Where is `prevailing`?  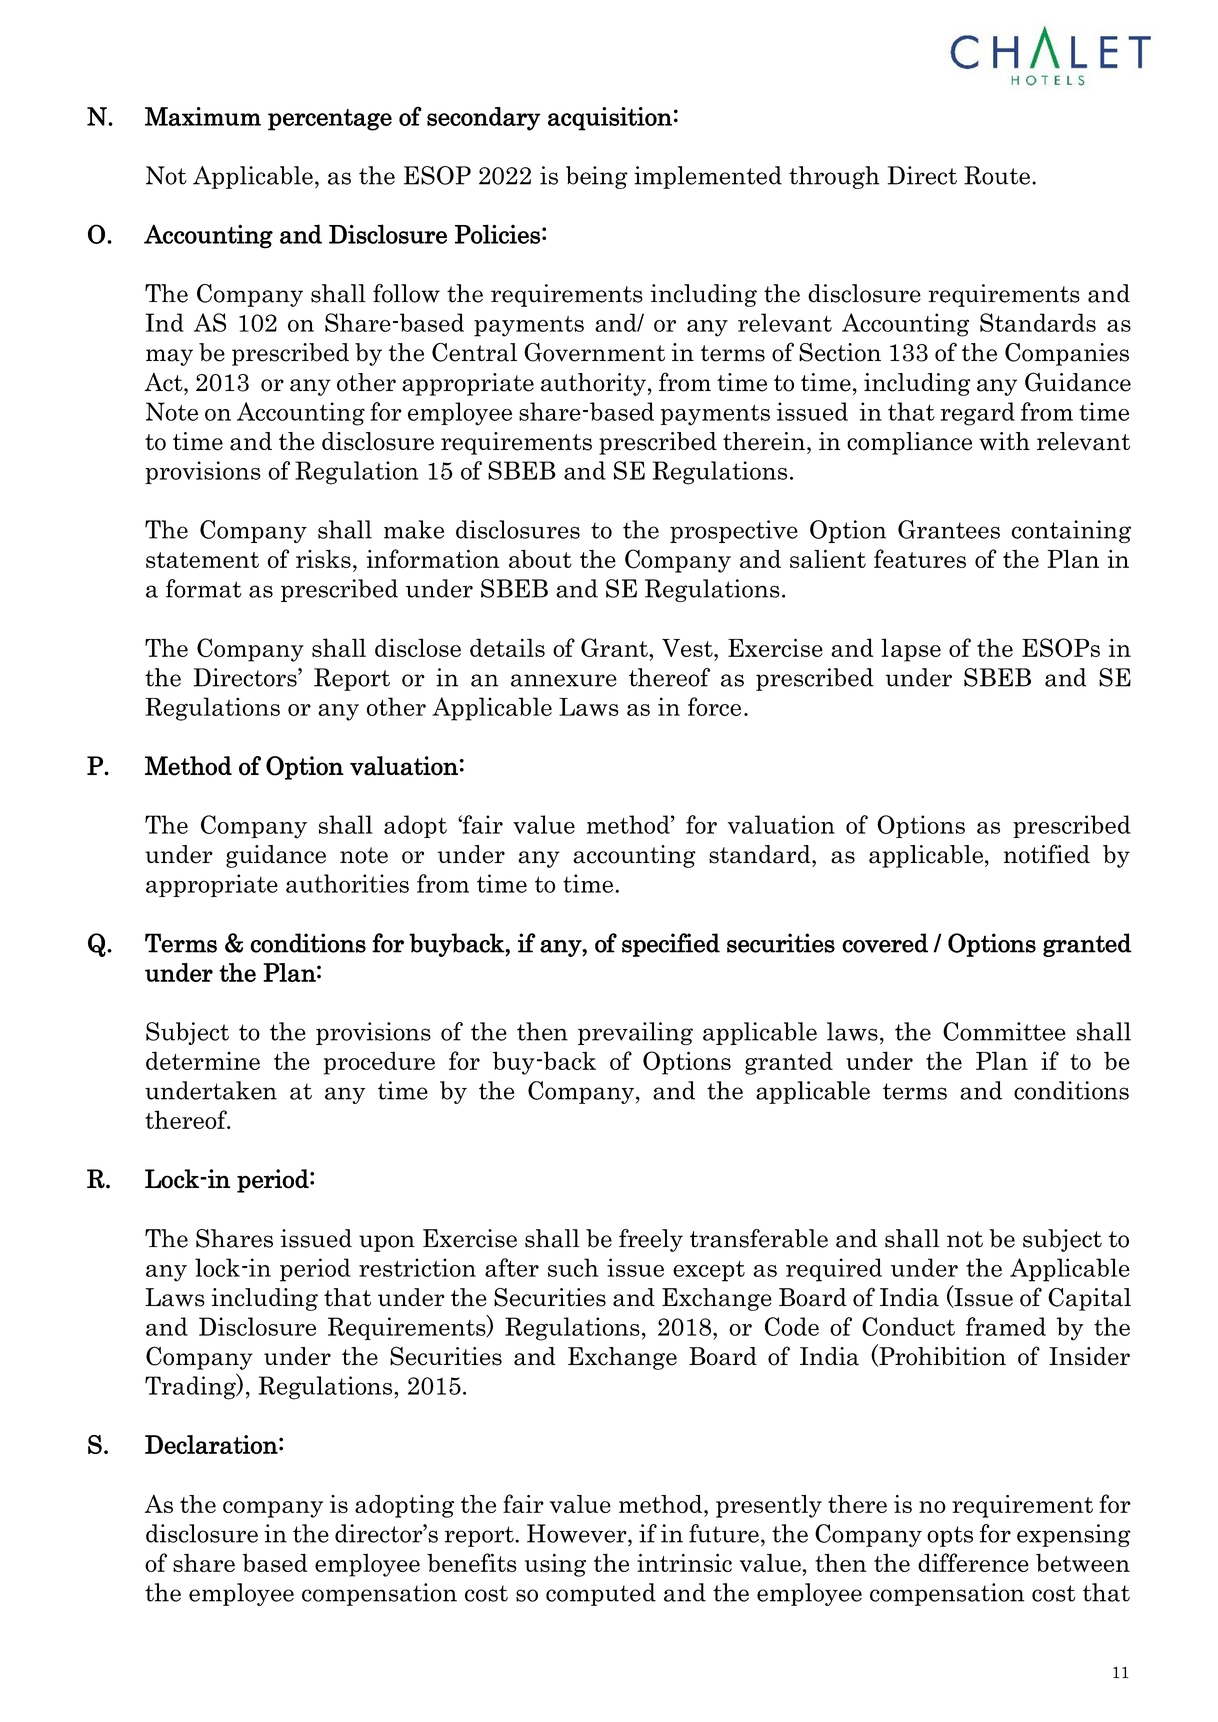
prevailing is located at coordinates (635, 1033).
